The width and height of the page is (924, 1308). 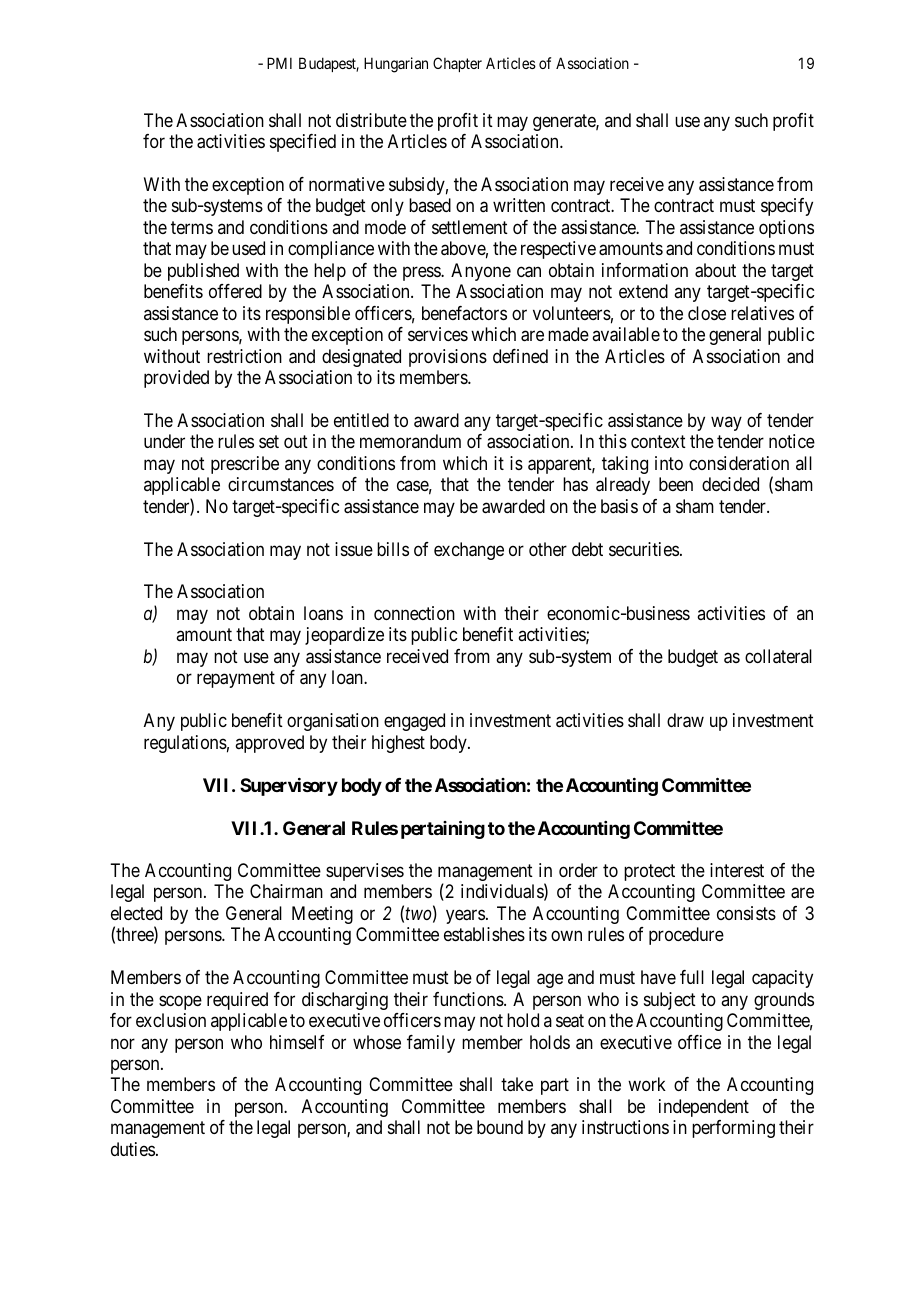 What do you see at coordinates (457, 64) in the page?
I see `Chapter` at bounding box center [457, 64].
